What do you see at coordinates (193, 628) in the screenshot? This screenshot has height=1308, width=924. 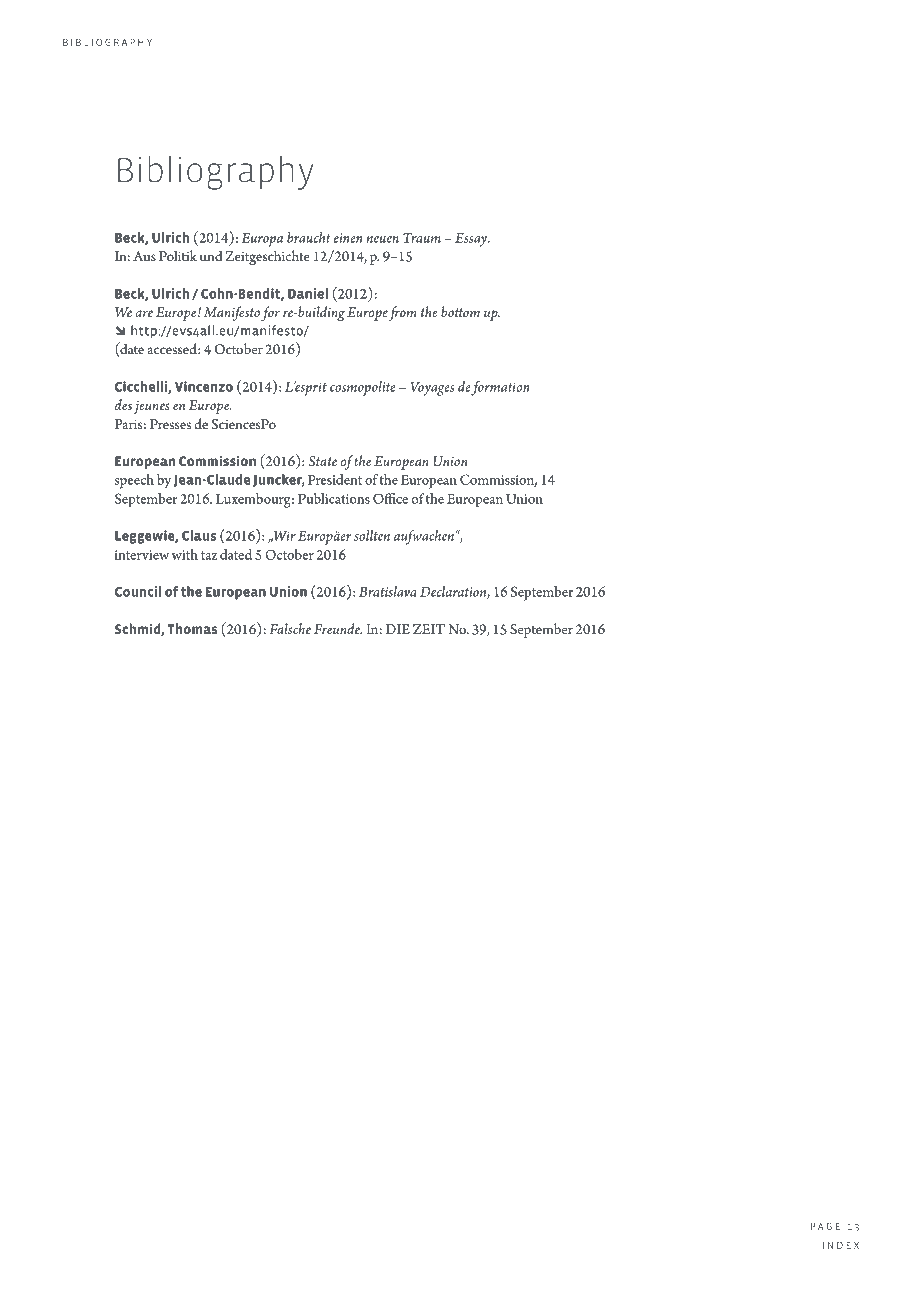 I see `Thomas` at bounding box center [193, 628].
